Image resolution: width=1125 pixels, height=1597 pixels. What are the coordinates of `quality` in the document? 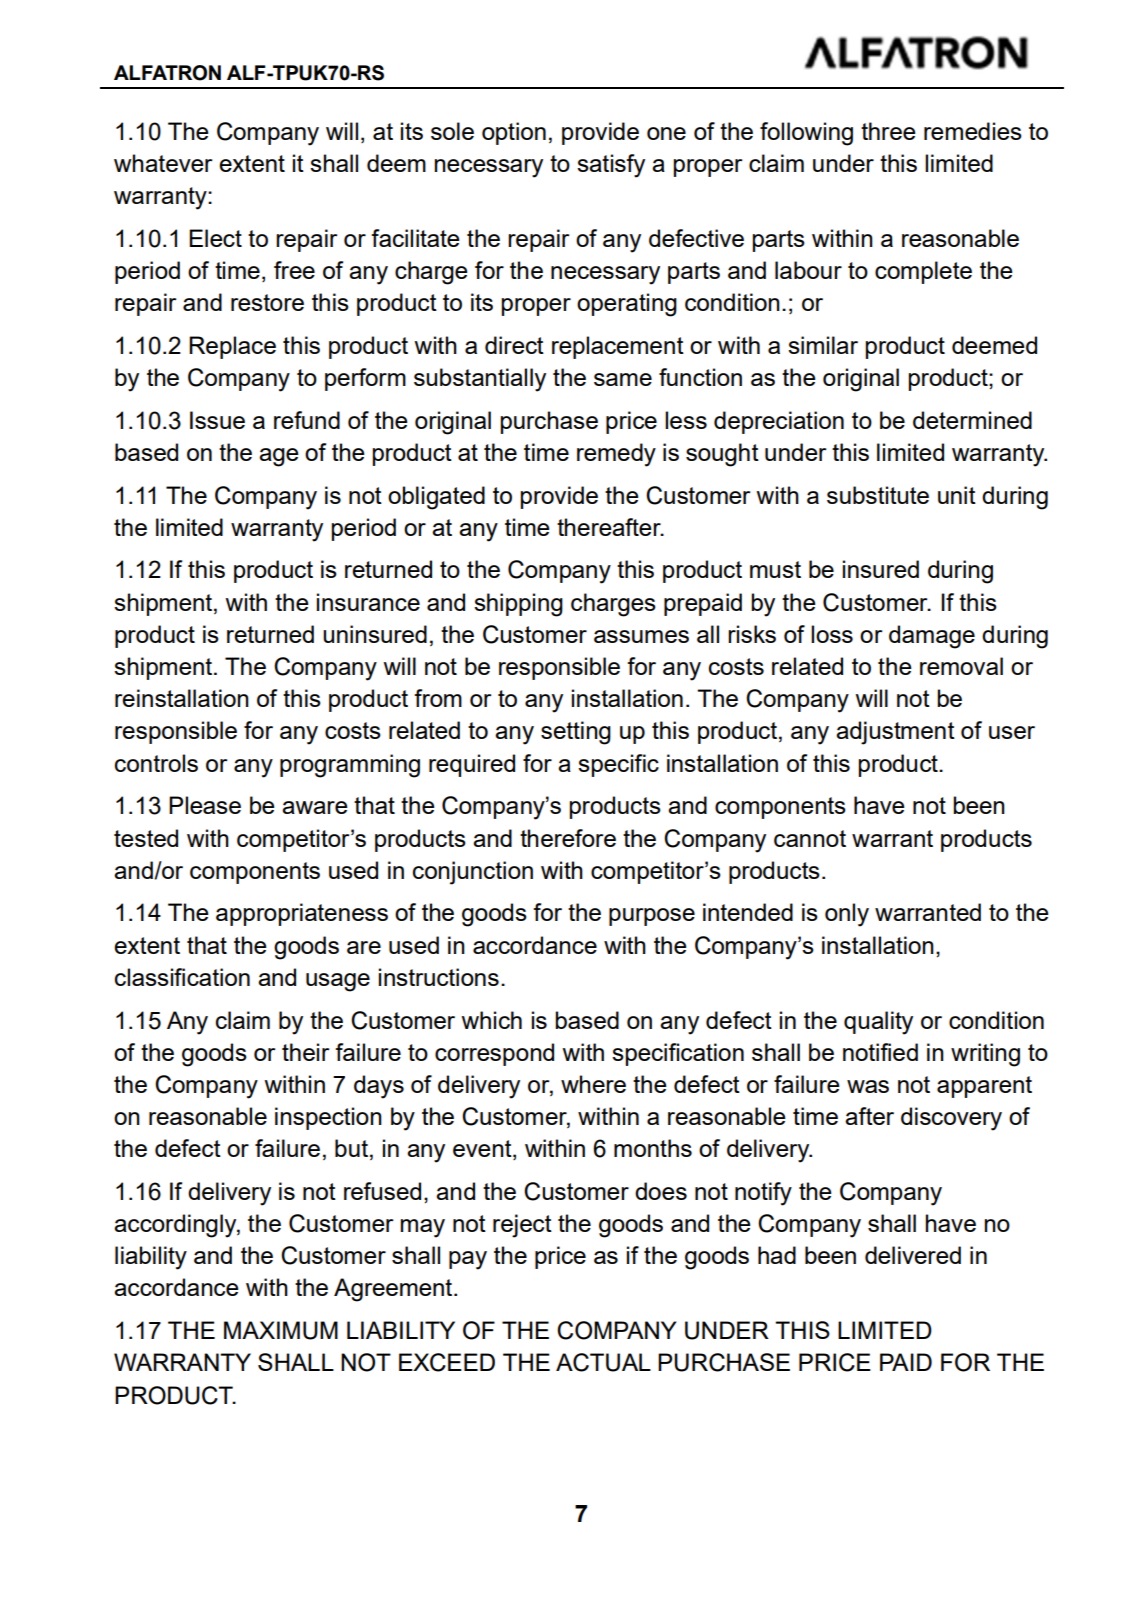 It's located at (878, 1023).
